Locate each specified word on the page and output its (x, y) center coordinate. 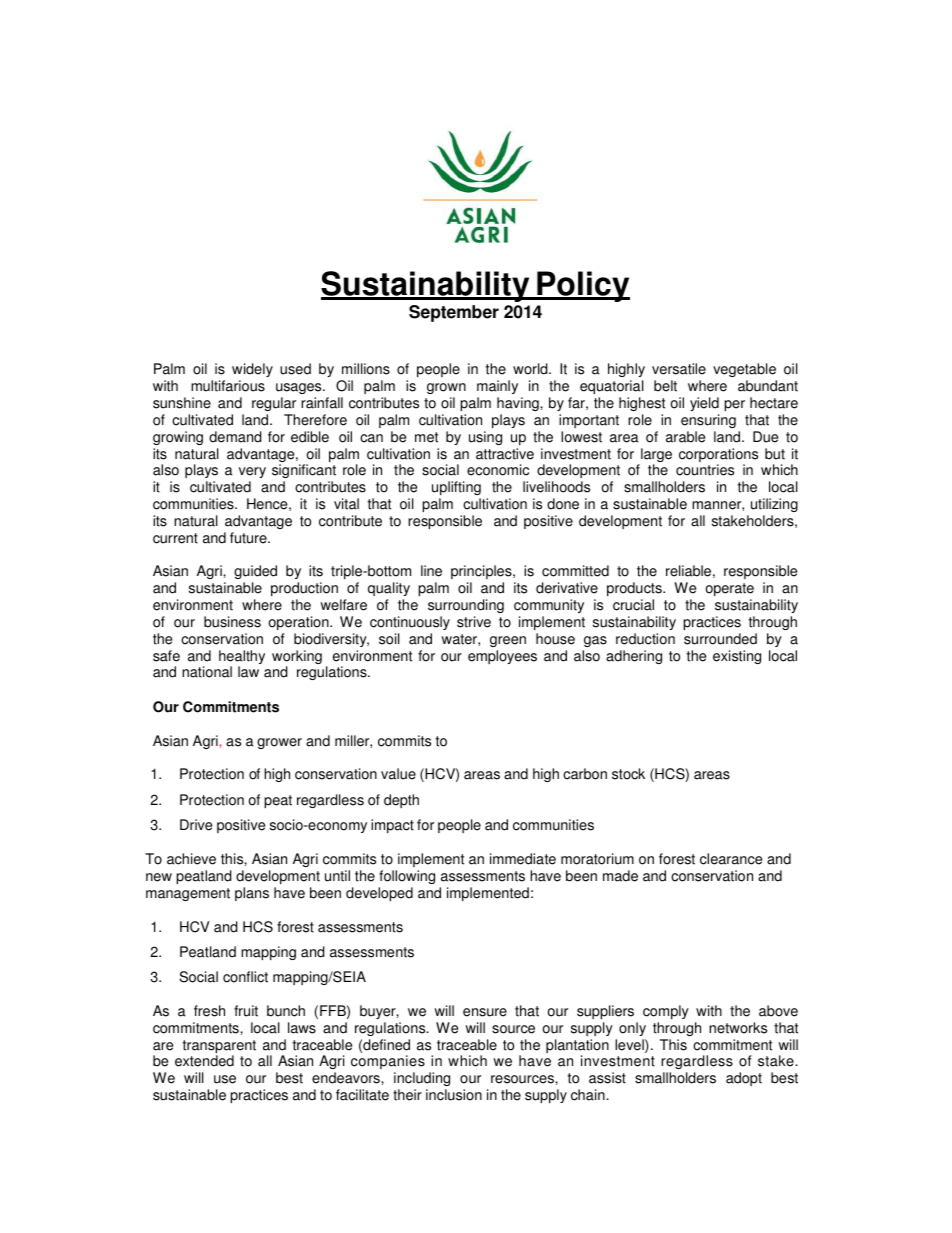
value (398, 774)
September (454, 313)
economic (498, 470)
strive (474, 622)
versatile (679, 369)
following (407, 877)
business (232, 622)
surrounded (720, 639)
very (252, 472)
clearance (731, 859)
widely (252, 372)
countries (705, 470)
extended (204, 1061)
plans (252, 894)
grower (279, 743)
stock (628, 774)
